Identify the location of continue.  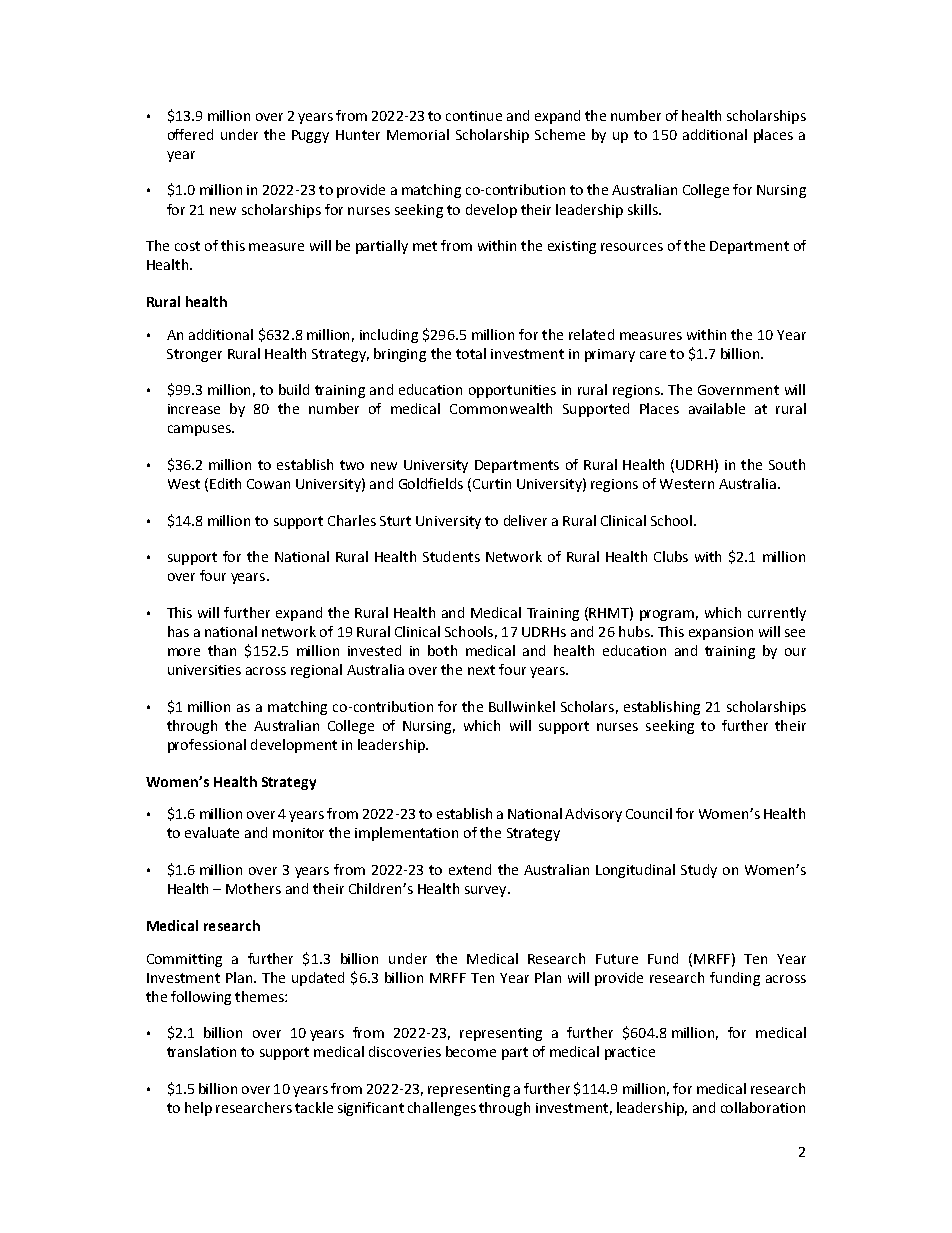
(474, 116).
